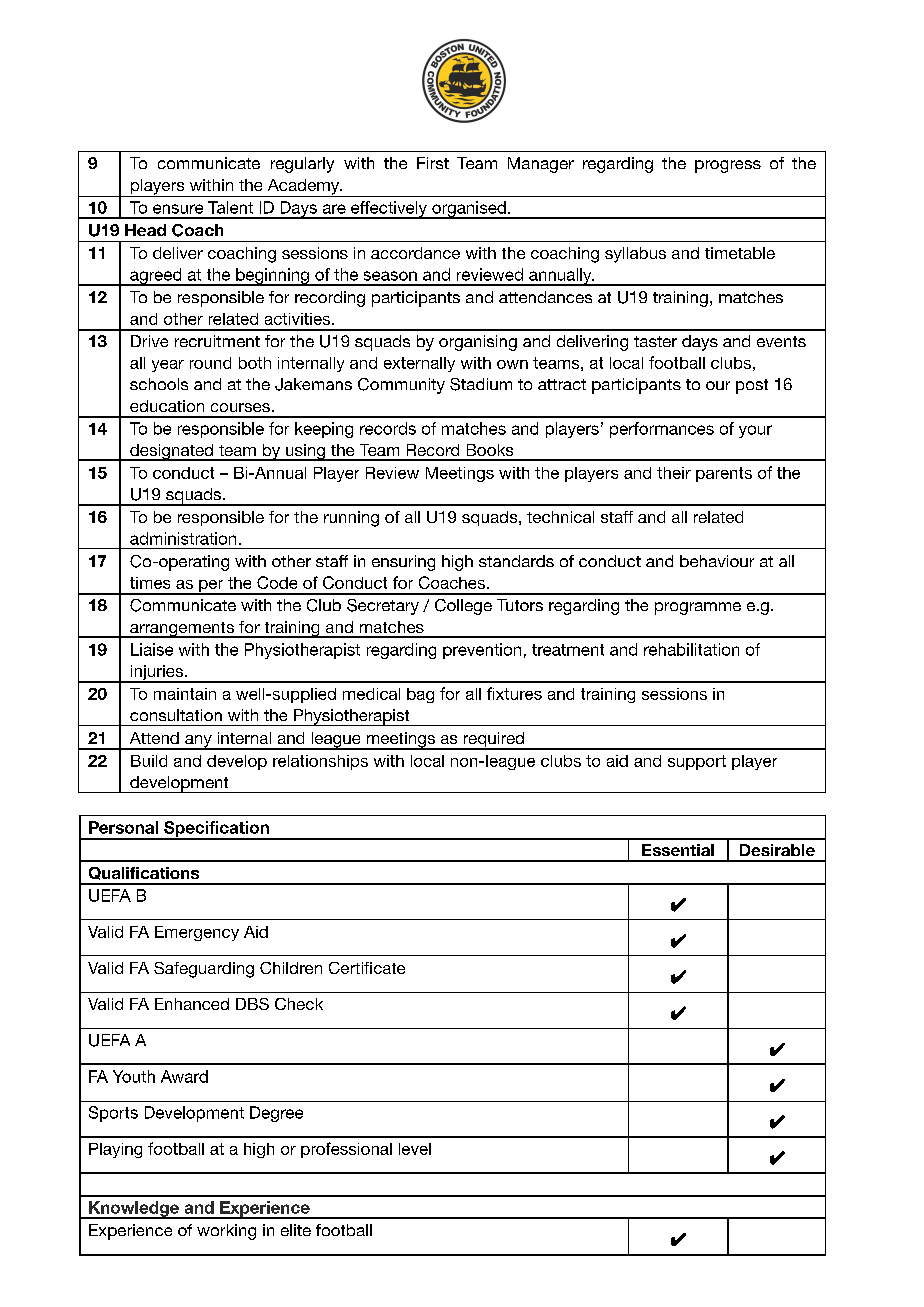 The height and width of the image is (1307, 924). Describe the element at coordinates (724, 474) in the image. I see `parents` at that location.
